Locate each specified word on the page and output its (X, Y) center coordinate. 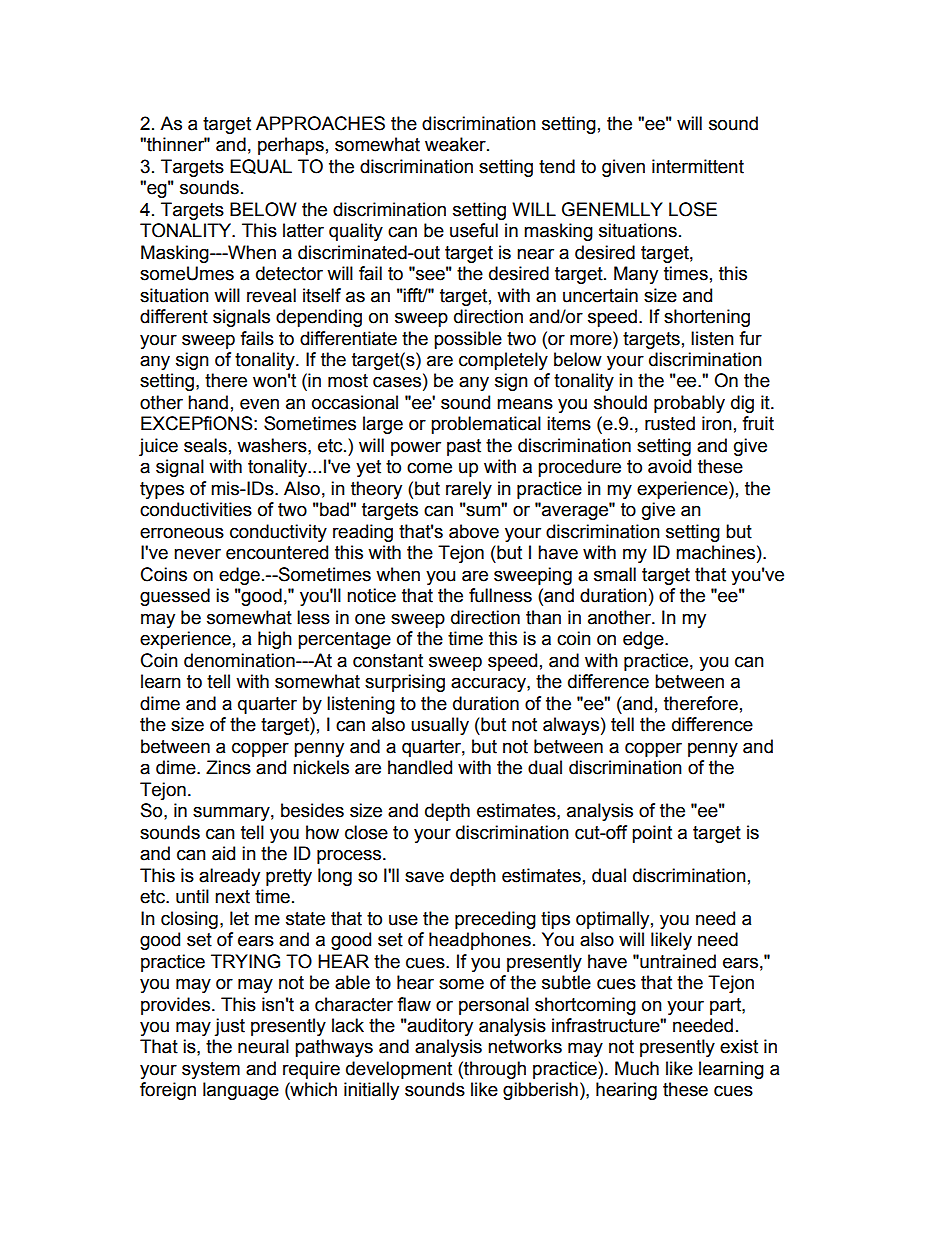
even (259, 404)
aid (223, 853)
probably (689, 404)
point (652, 834)
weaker (456, 144)
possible (468, 340)
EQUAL (261, 166)
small (615, 574)
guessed (175, 597)
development (399, 1070)
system (211, 1070)
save (424, 877)
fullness (500, 595)
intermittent (698, 166)
